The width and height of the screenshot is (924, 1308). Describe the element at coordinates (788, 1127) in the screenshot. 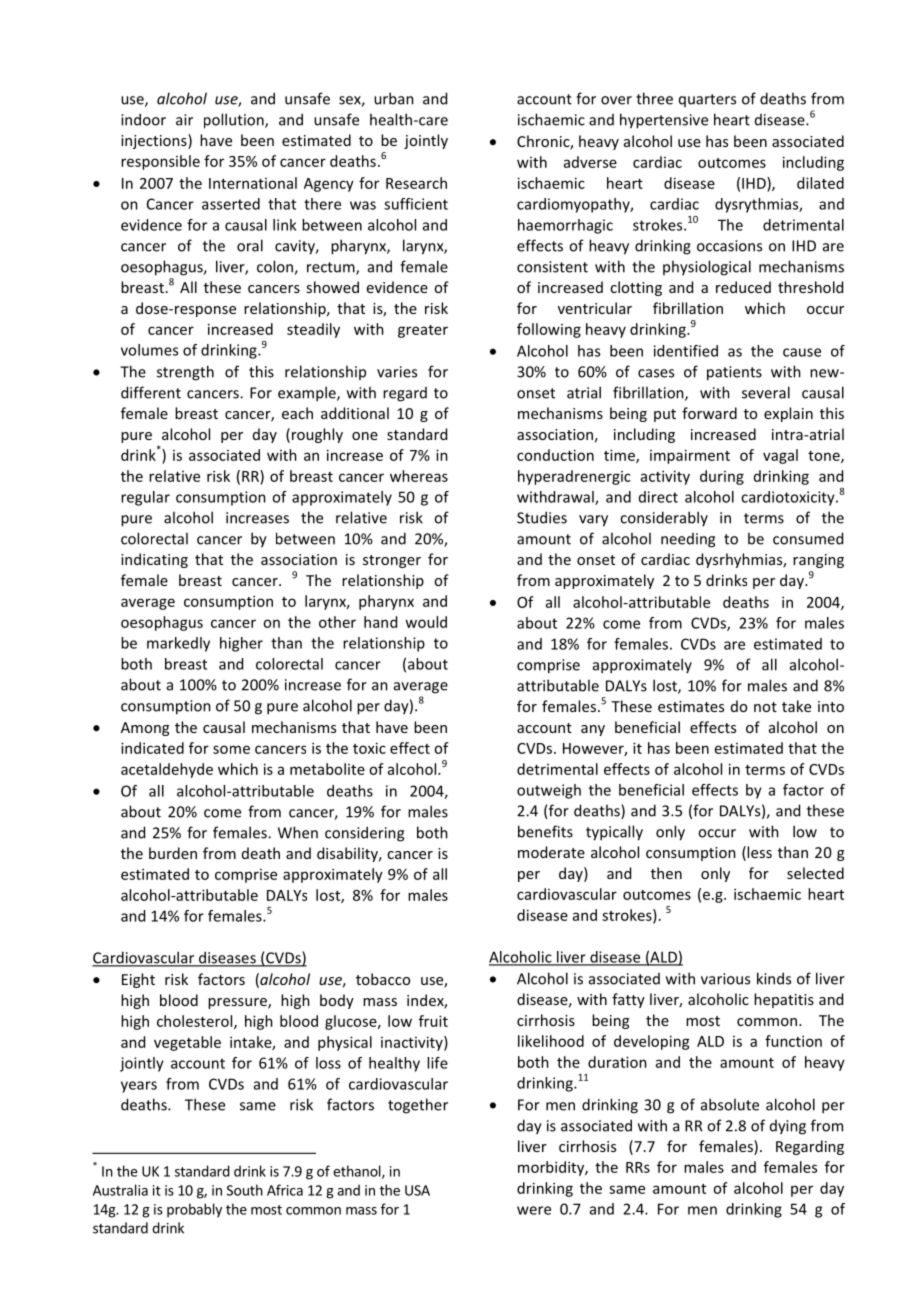

I see `dying` at that location.
